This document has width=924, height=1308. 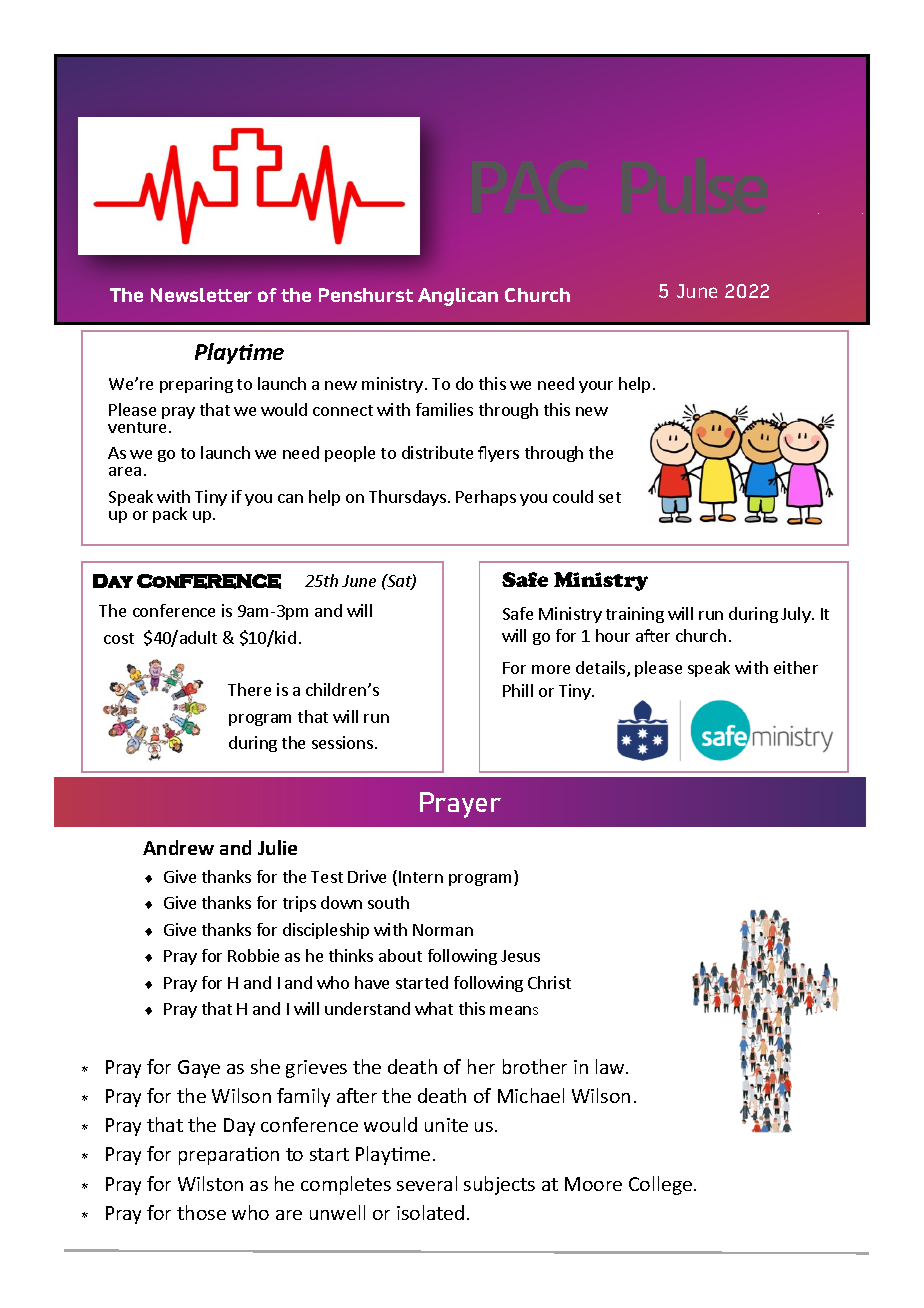 What do you see at coordinates (427, 1183) in the document?
I see `several` at bounding box center [427, 1183].
